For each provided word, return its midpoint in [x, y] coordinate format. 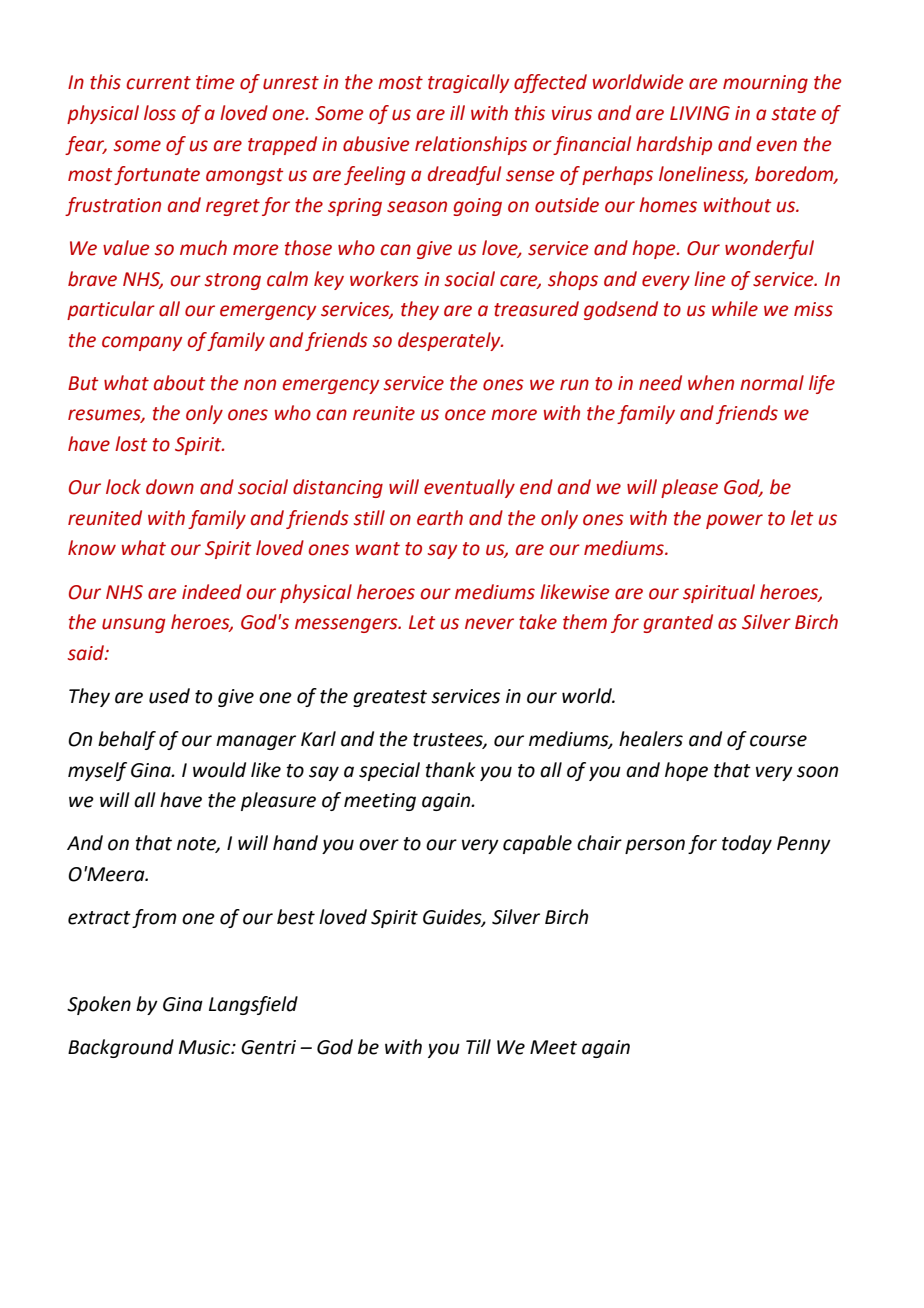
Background [121, 1048]
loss [160, 113]
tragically [468, 83]
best [296, 917]
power [734, 521]
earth [440, 518]
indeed [212, 592]
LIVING [700, 113]
